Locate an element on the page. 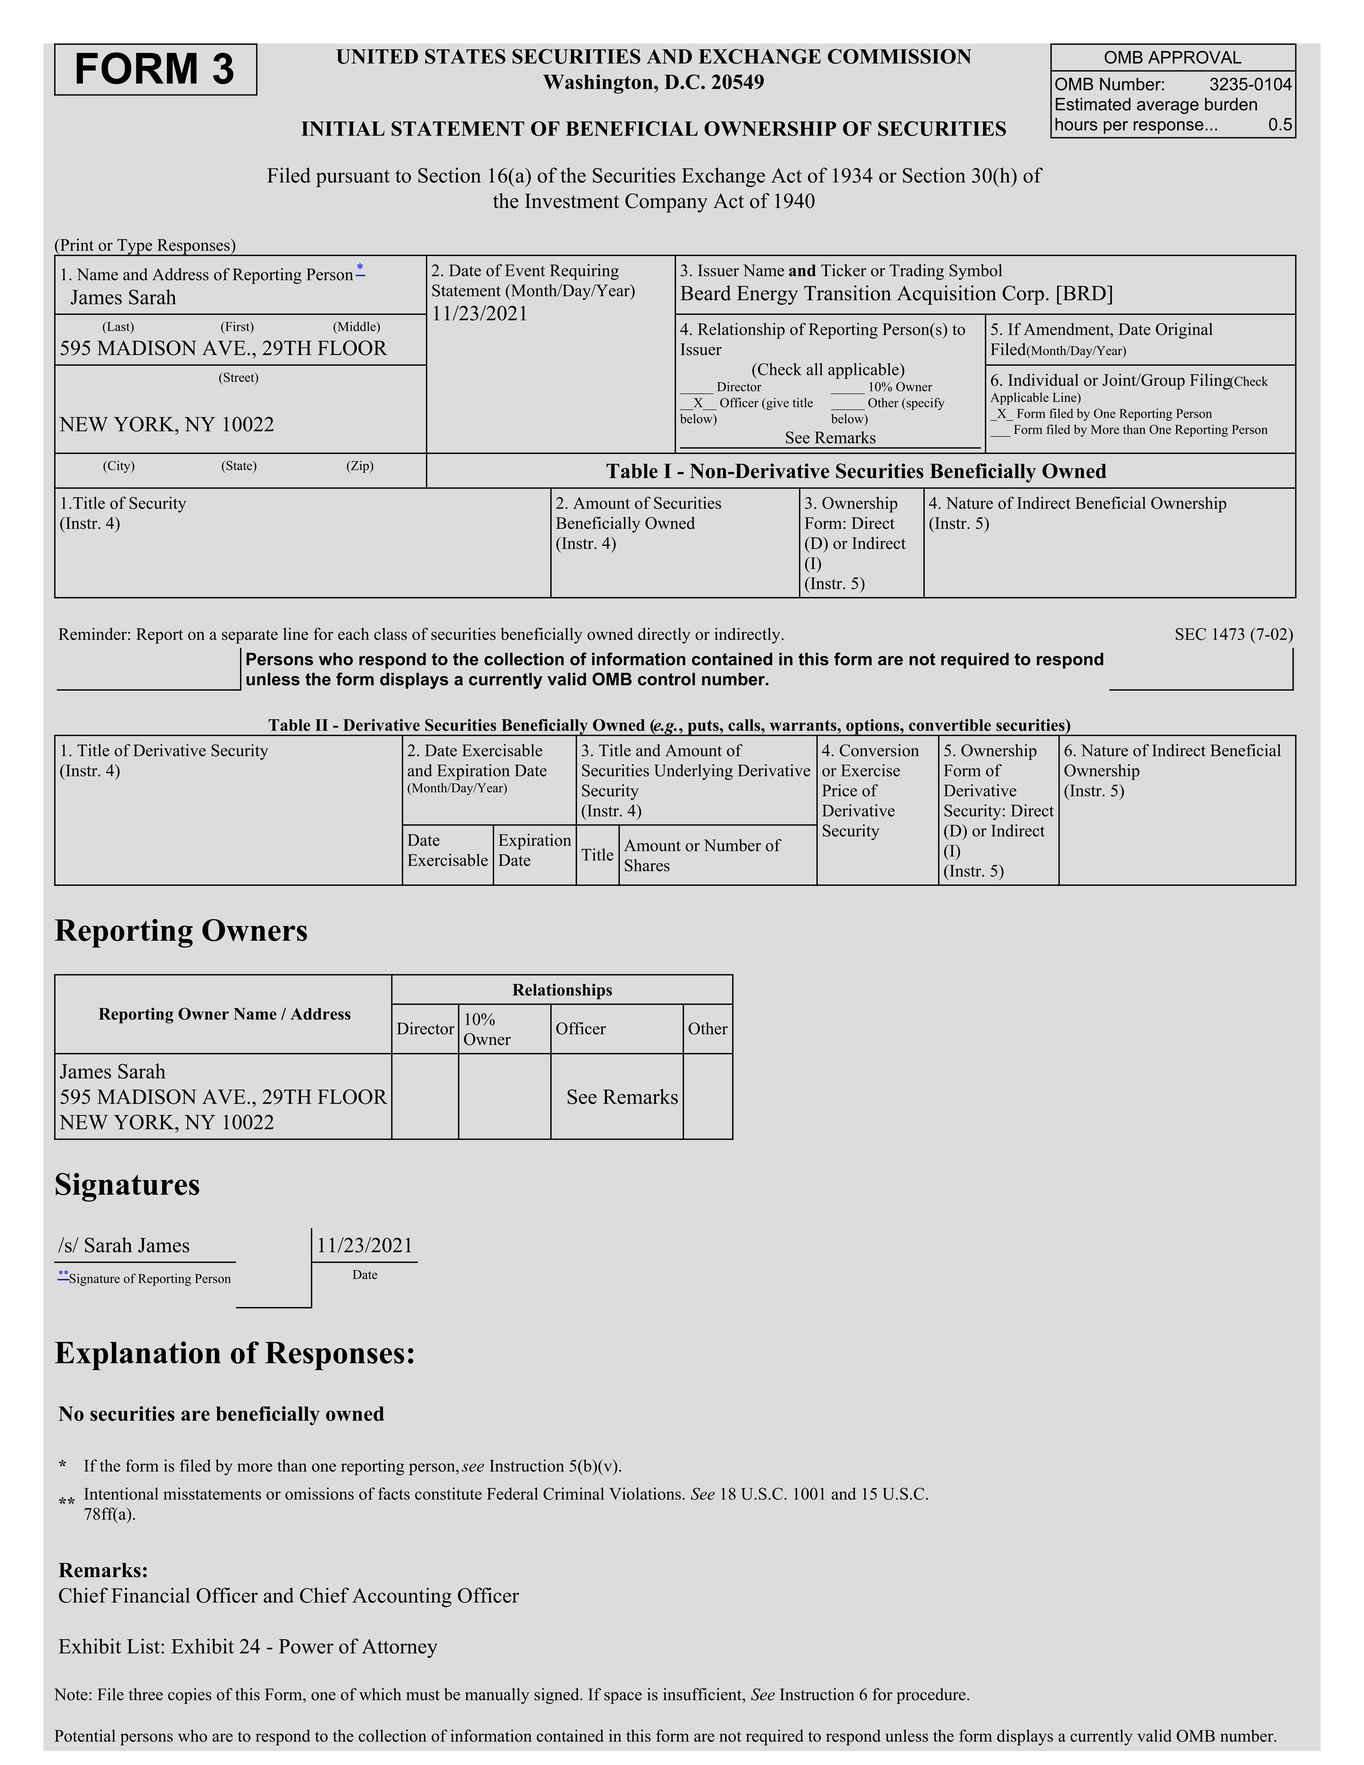  Estimated is located at coordinates (1093, 104).
